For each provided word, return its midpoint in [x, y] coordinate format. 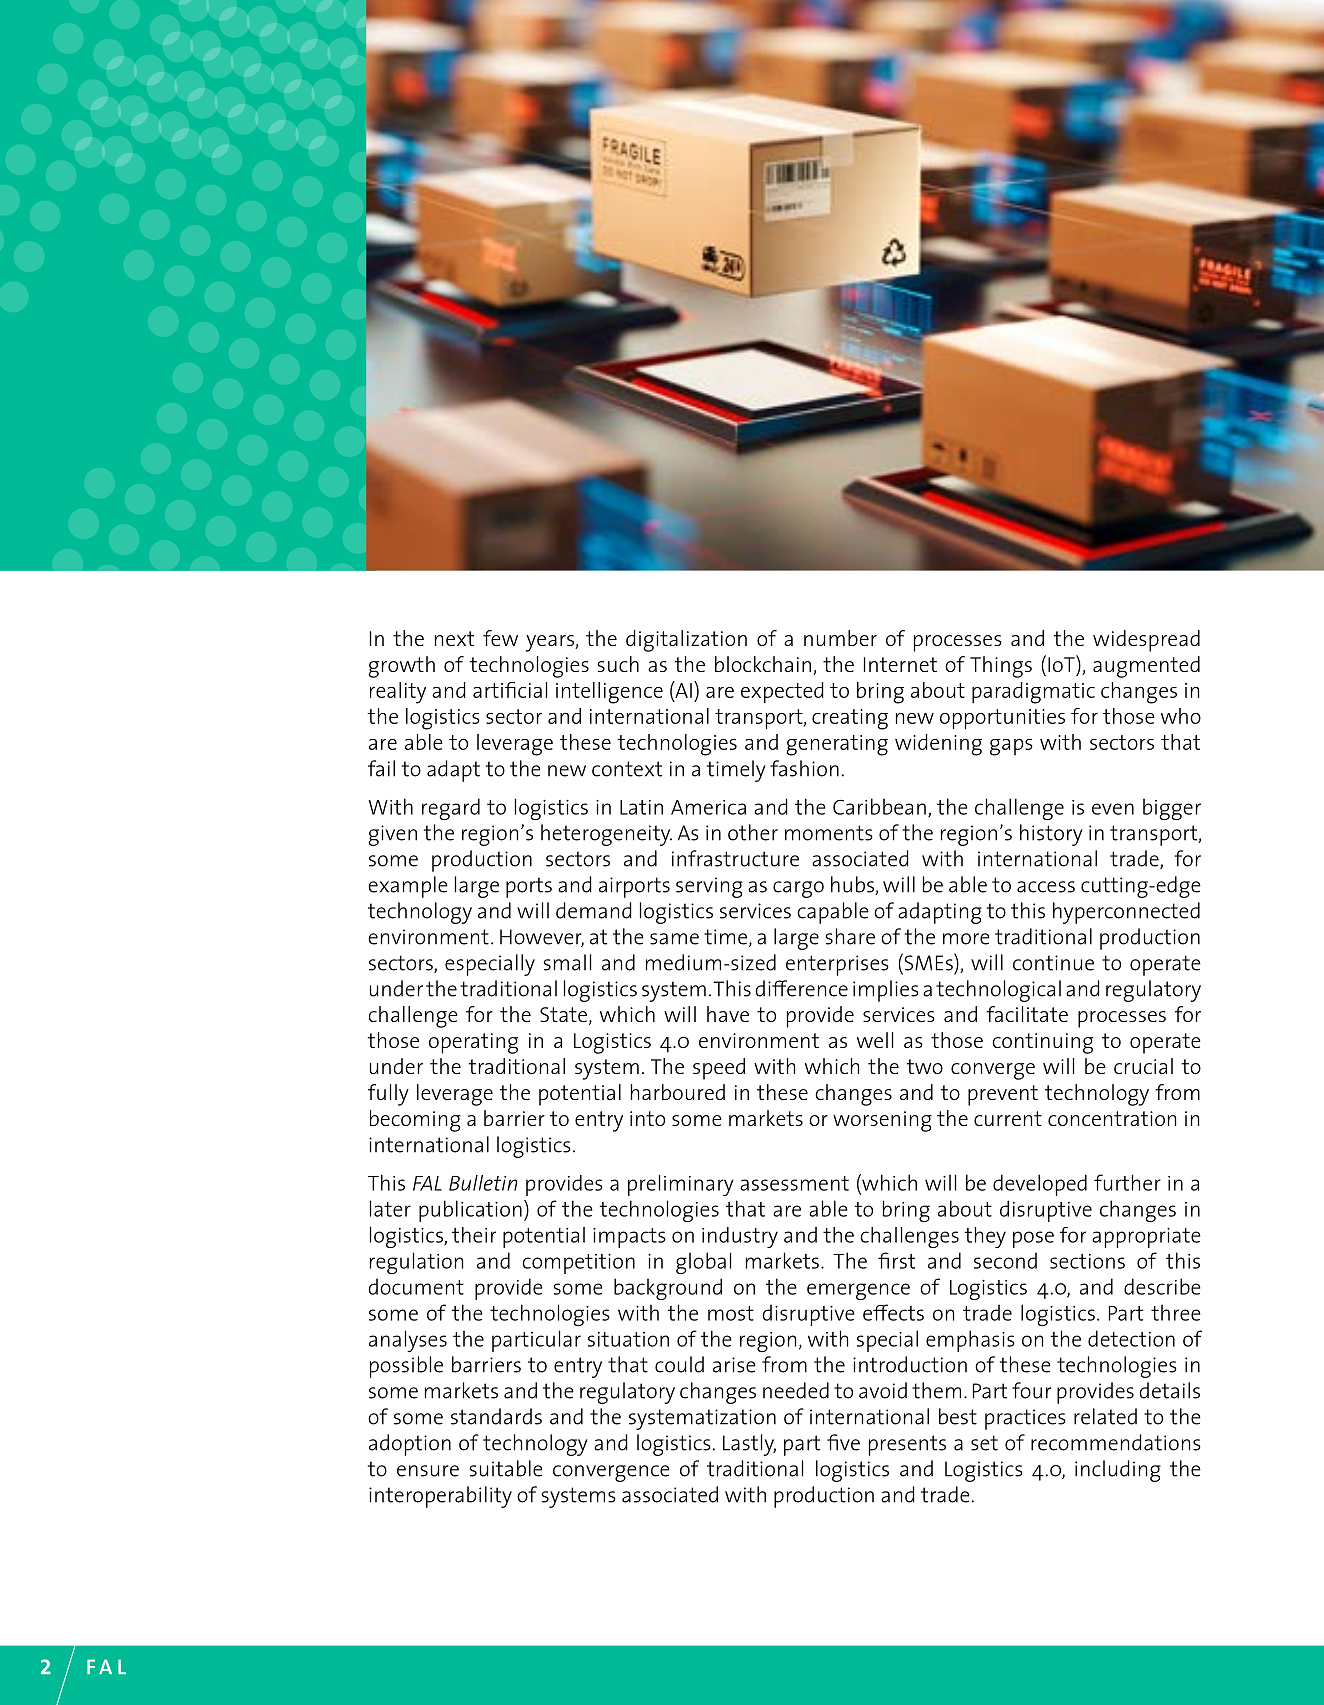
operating [473, 1043]
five [843, 1442]
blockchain [763, 664]
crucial [1143, 1066]
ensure [428, 1471]
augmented [1146, 667]
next [454, 638]
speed [719, 1069]
